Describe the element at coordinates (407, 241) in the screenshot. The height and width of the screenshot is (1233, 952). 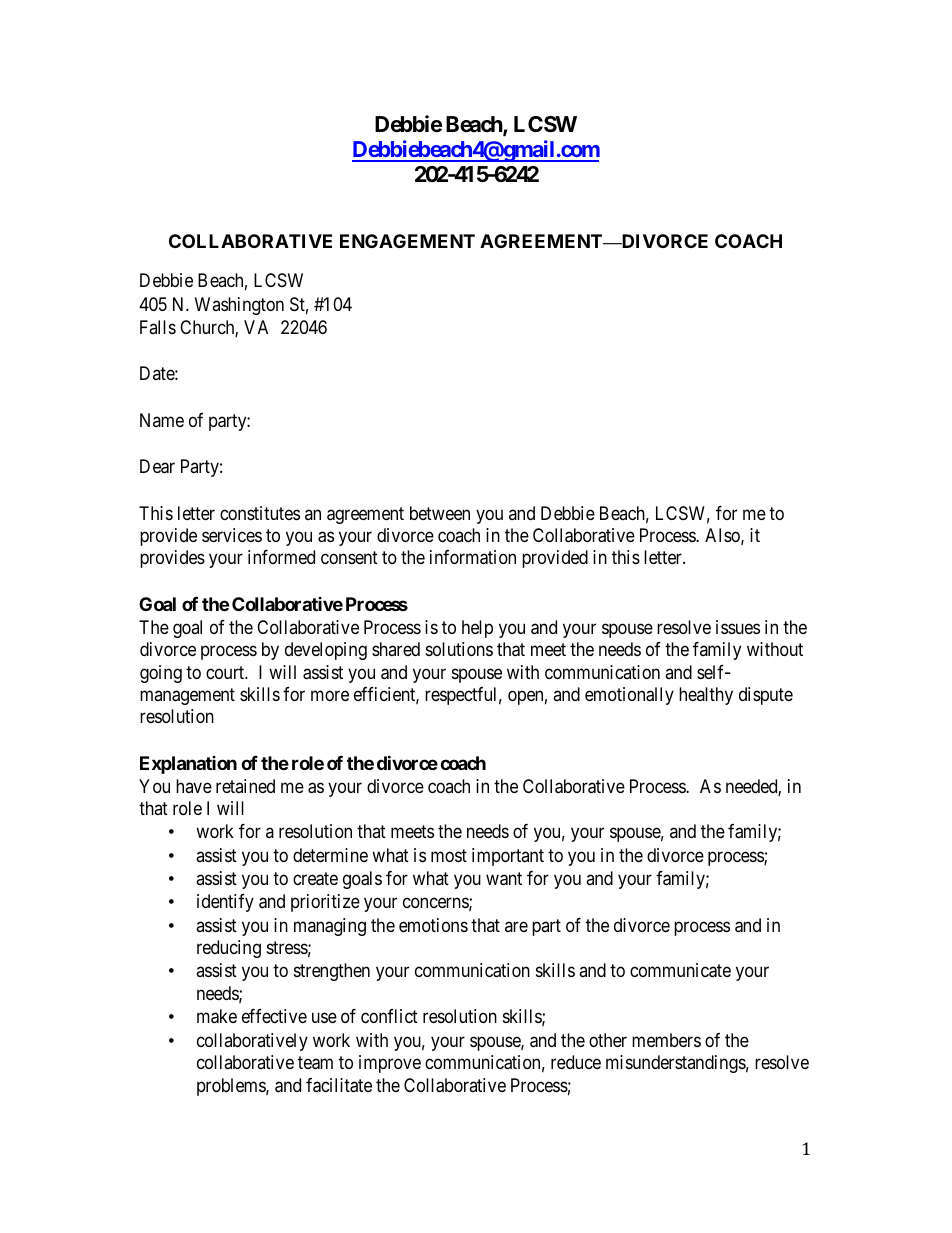
I see `ENGAGEMENT` at that location.
